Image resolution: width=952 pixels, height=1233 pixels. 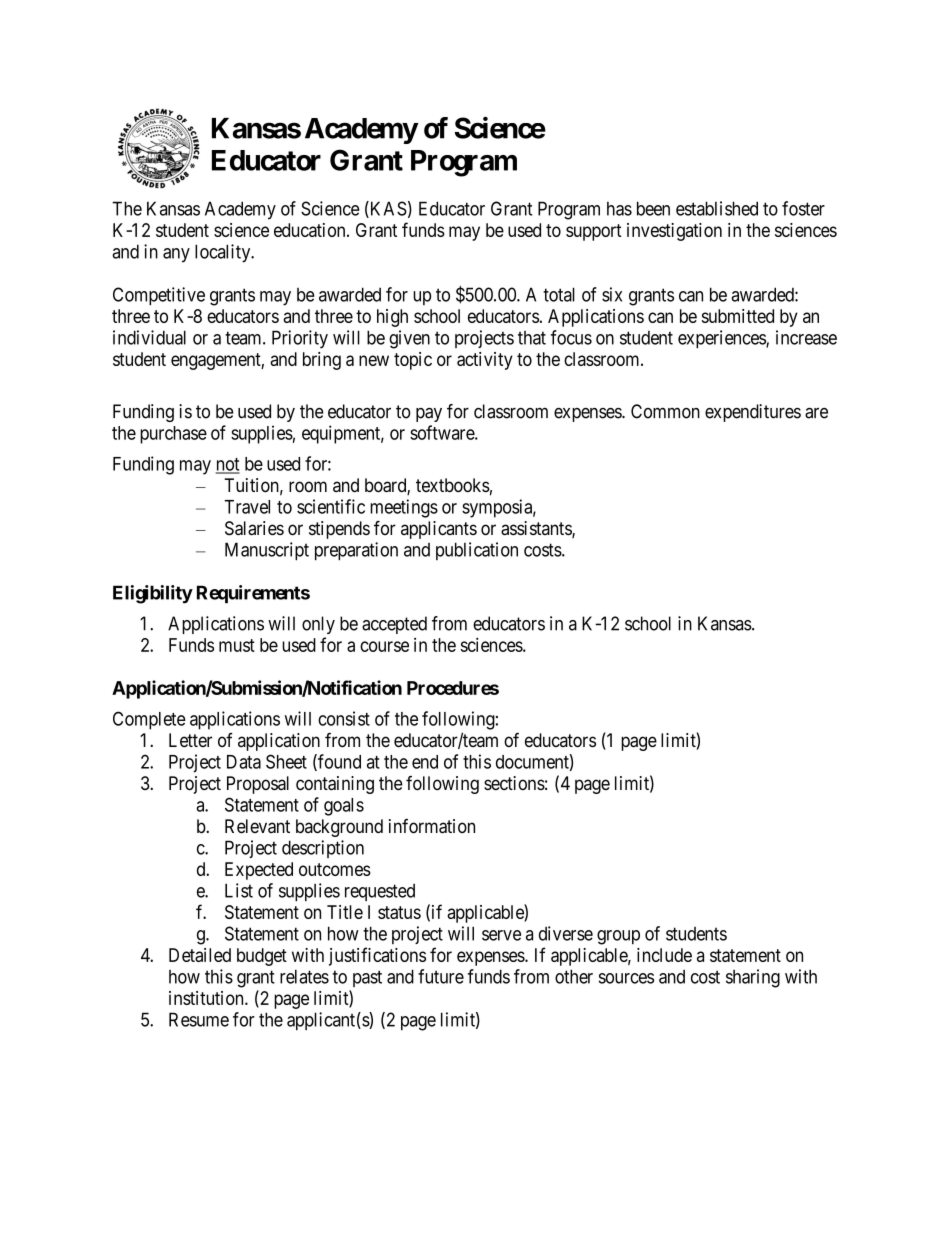 I want to click on future, so click(x=441, y=976).
